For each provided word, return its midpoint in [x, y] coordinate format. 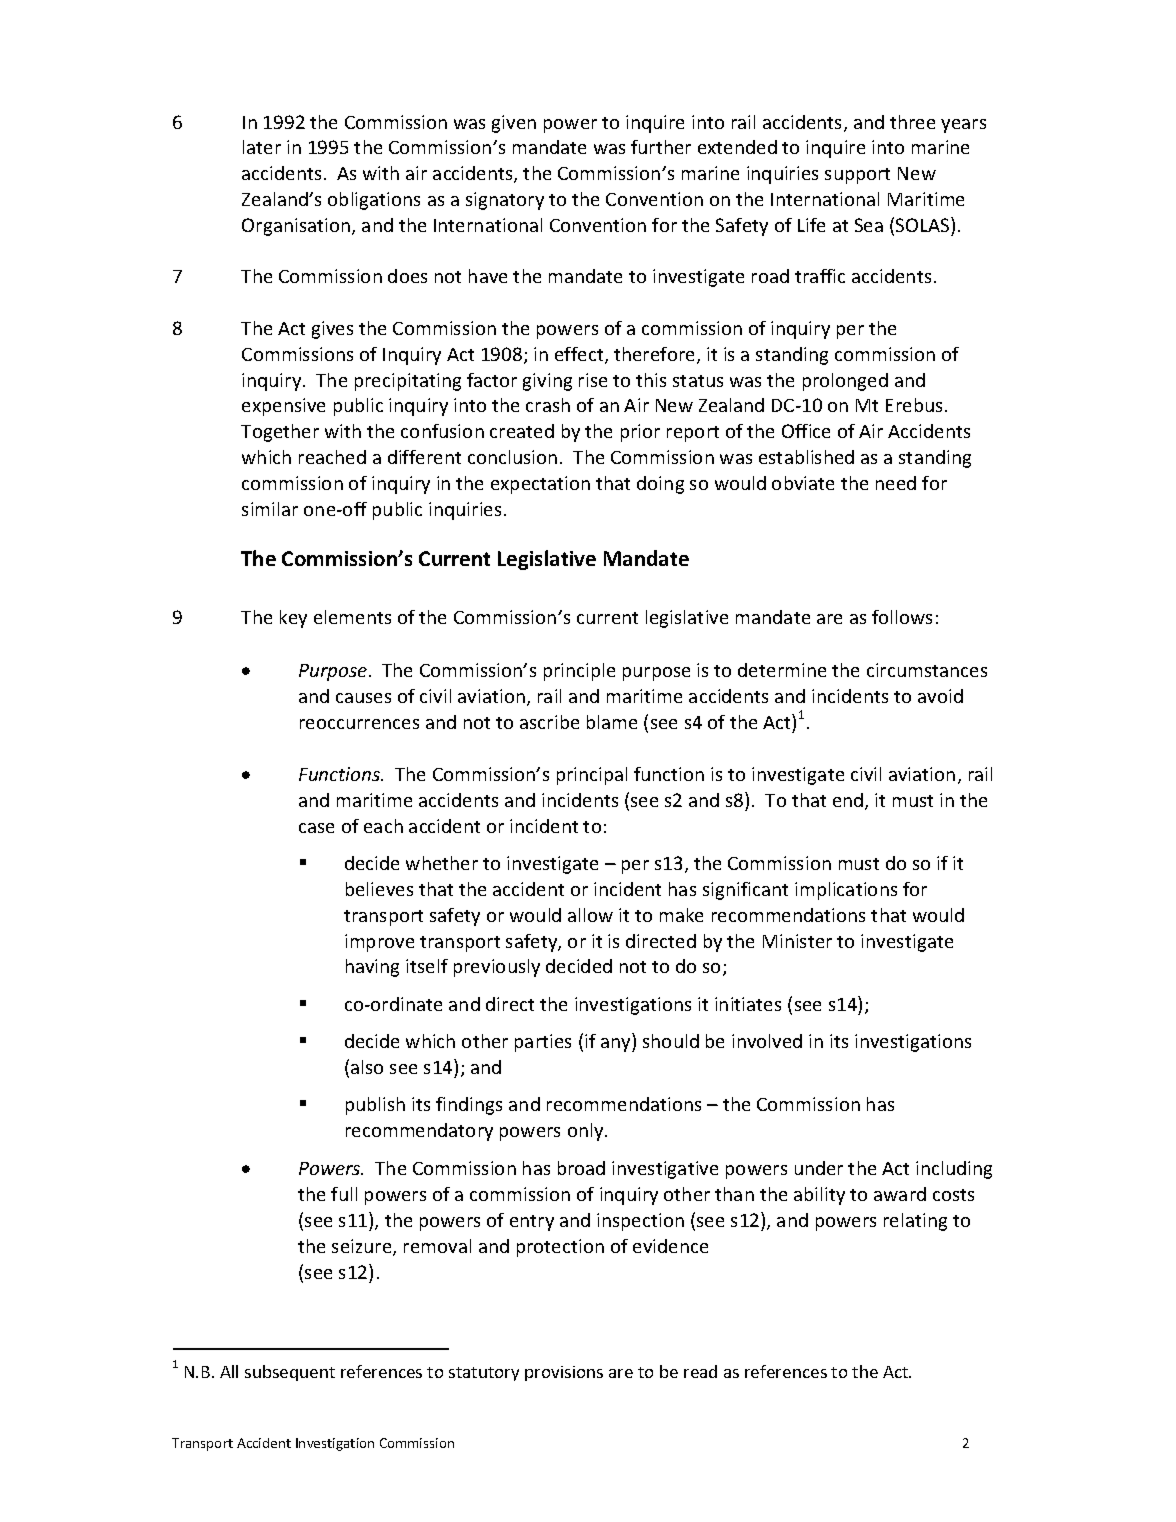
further [661, 147]
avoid [940, 696]
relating [915, 1222]
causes [363, 698]
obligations [374, 201]
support [857, 176]
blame [612, 722]
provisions [564, 1373]
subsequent [290, 1373]
